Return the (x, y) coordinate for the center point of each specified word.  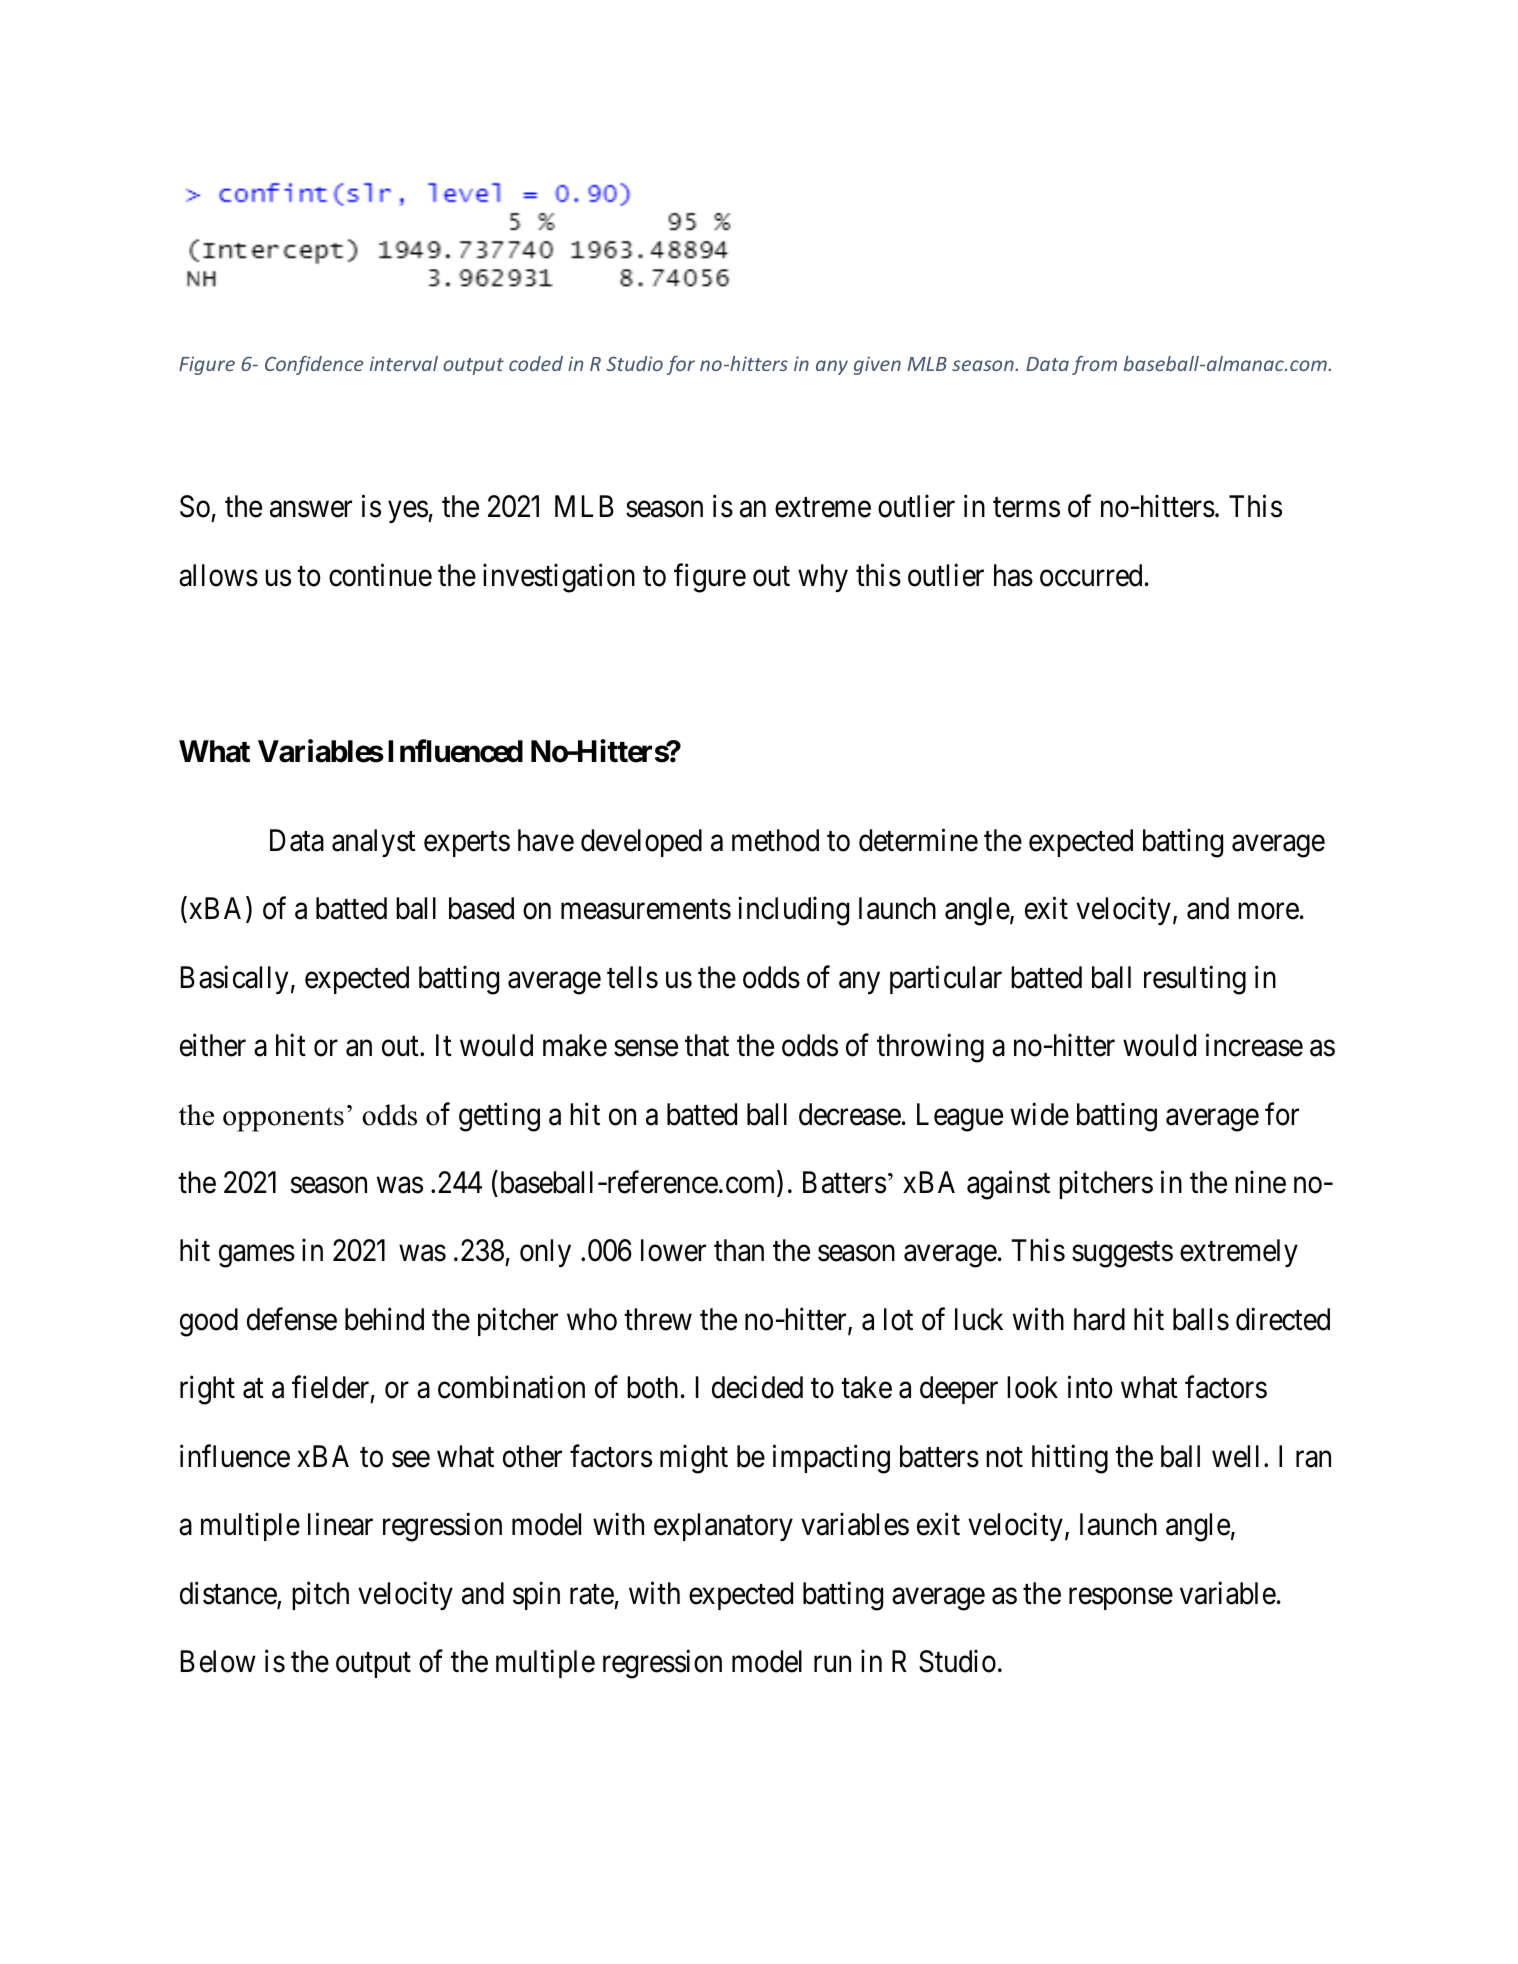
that (707, 1045)
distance (229, 1594)
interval (404, 363)
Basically (234, 979)
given (877, 365)
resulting (1195, 980)
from (1094, 365)
